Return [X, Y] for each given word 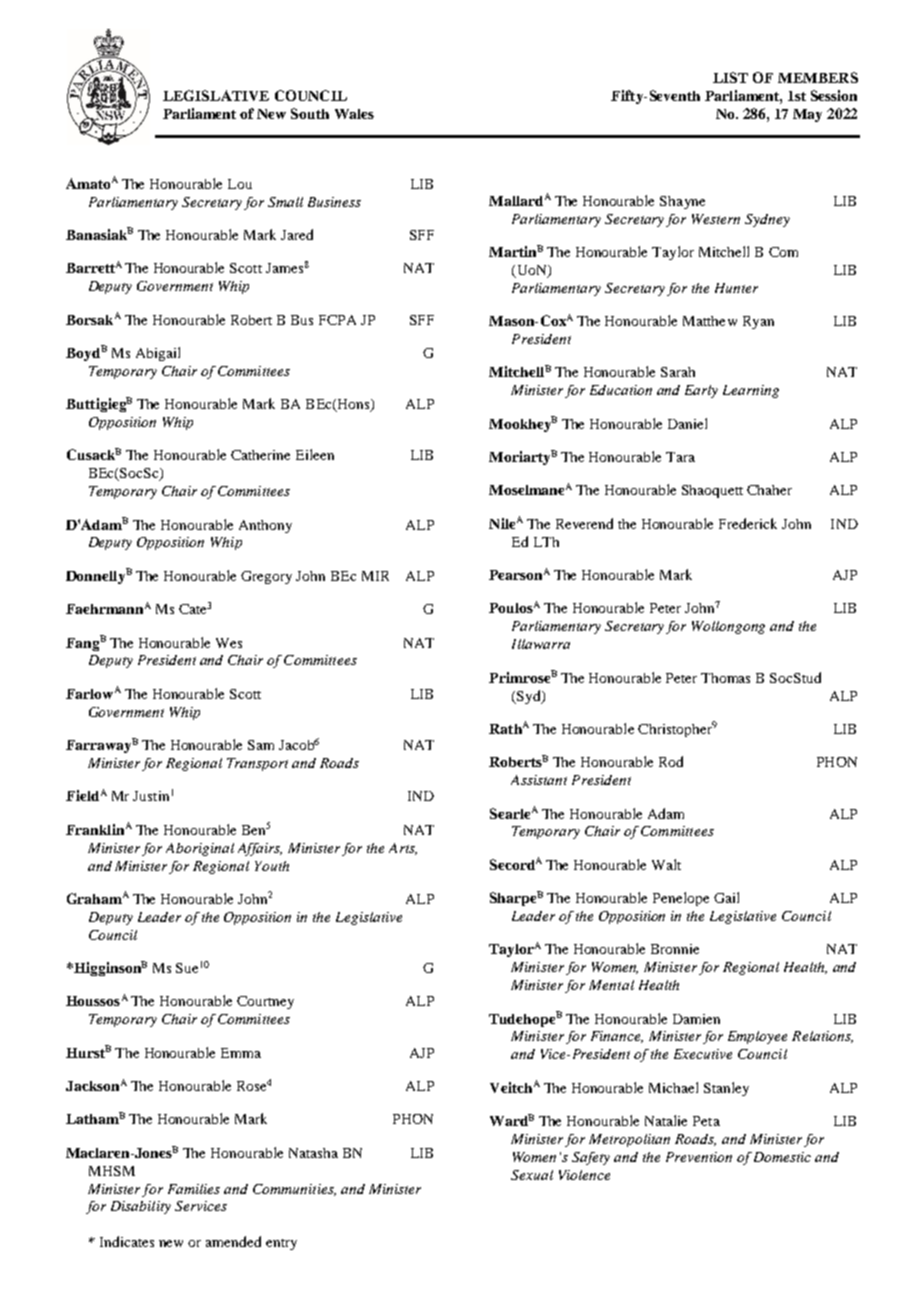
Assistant [539, 780]
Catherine [260, 455]
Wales [354, 114]
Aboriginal [200, 849]
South [310, 113]
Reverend [584, 523]
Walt [666, 864]
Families [194, 1189]
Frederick [748, 523]
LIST [730, 77]
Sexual [532, 1175]
